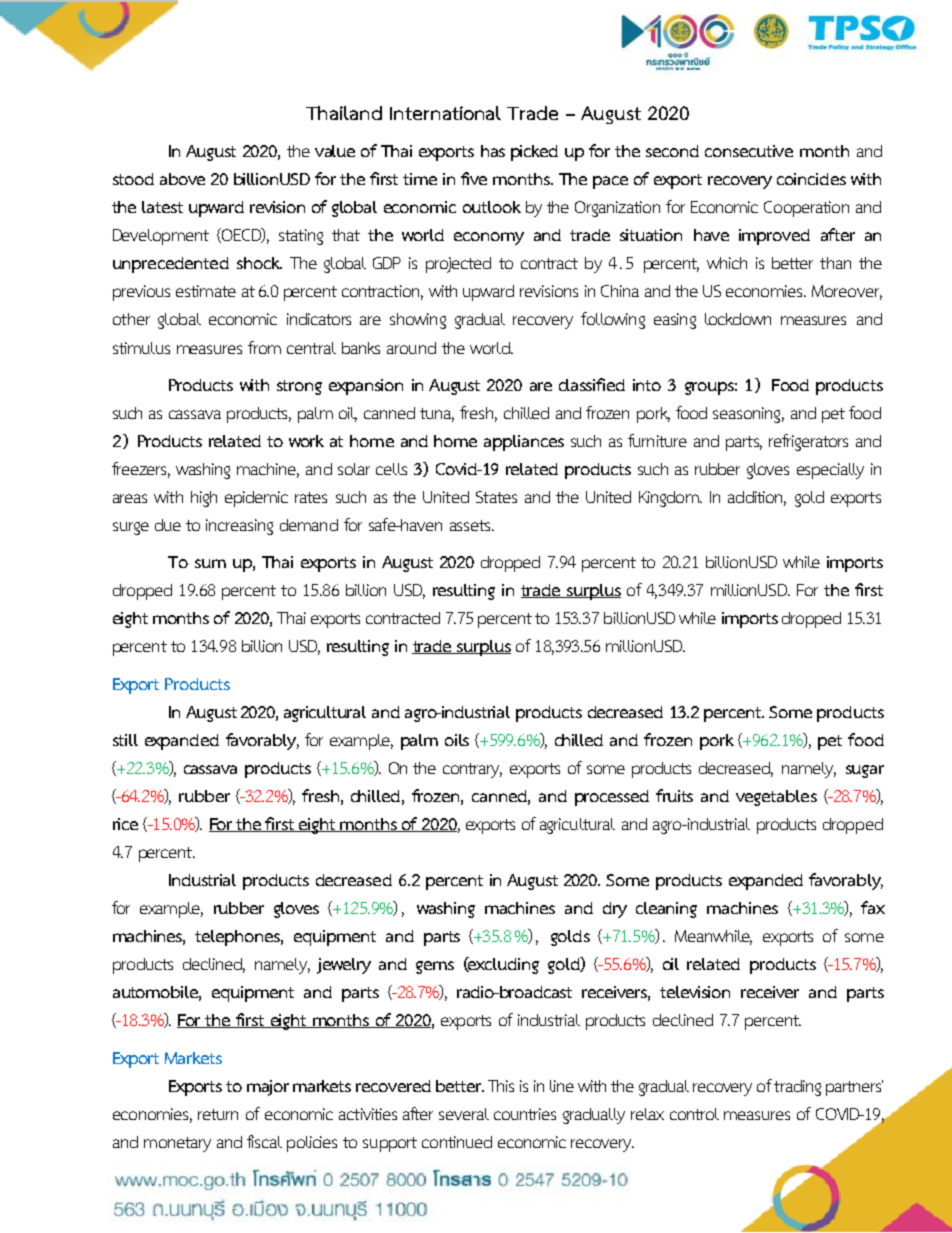 The image size is (952, 1233). Describe the element at coordinates (493, 151) in the screenshot. I see `has` at that location.
